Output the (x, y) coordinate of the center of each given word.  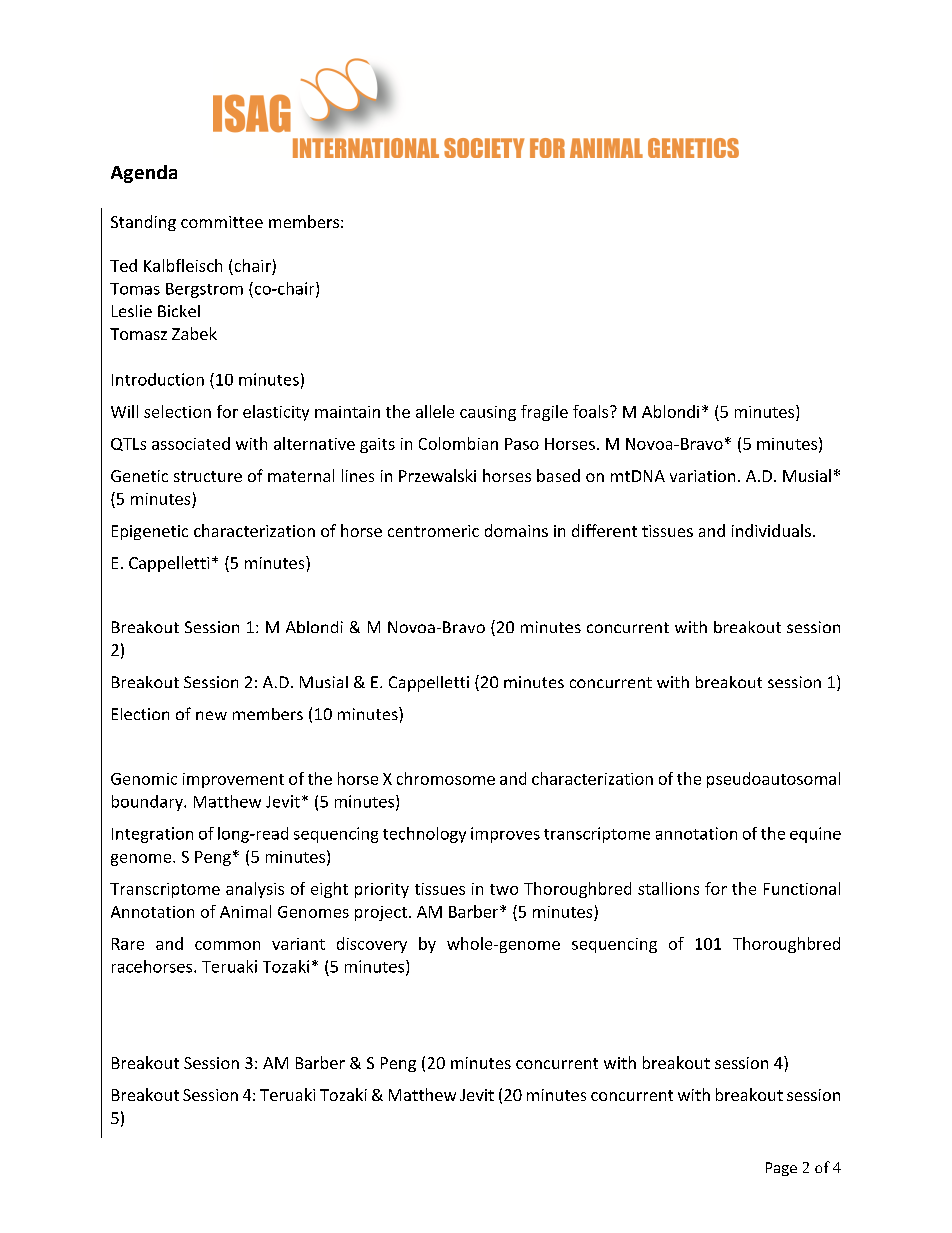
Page (781, 1169)
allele (435, 411)
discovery (372, 945)
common (227, 945)
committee (222, 222)
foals (590, 411)
